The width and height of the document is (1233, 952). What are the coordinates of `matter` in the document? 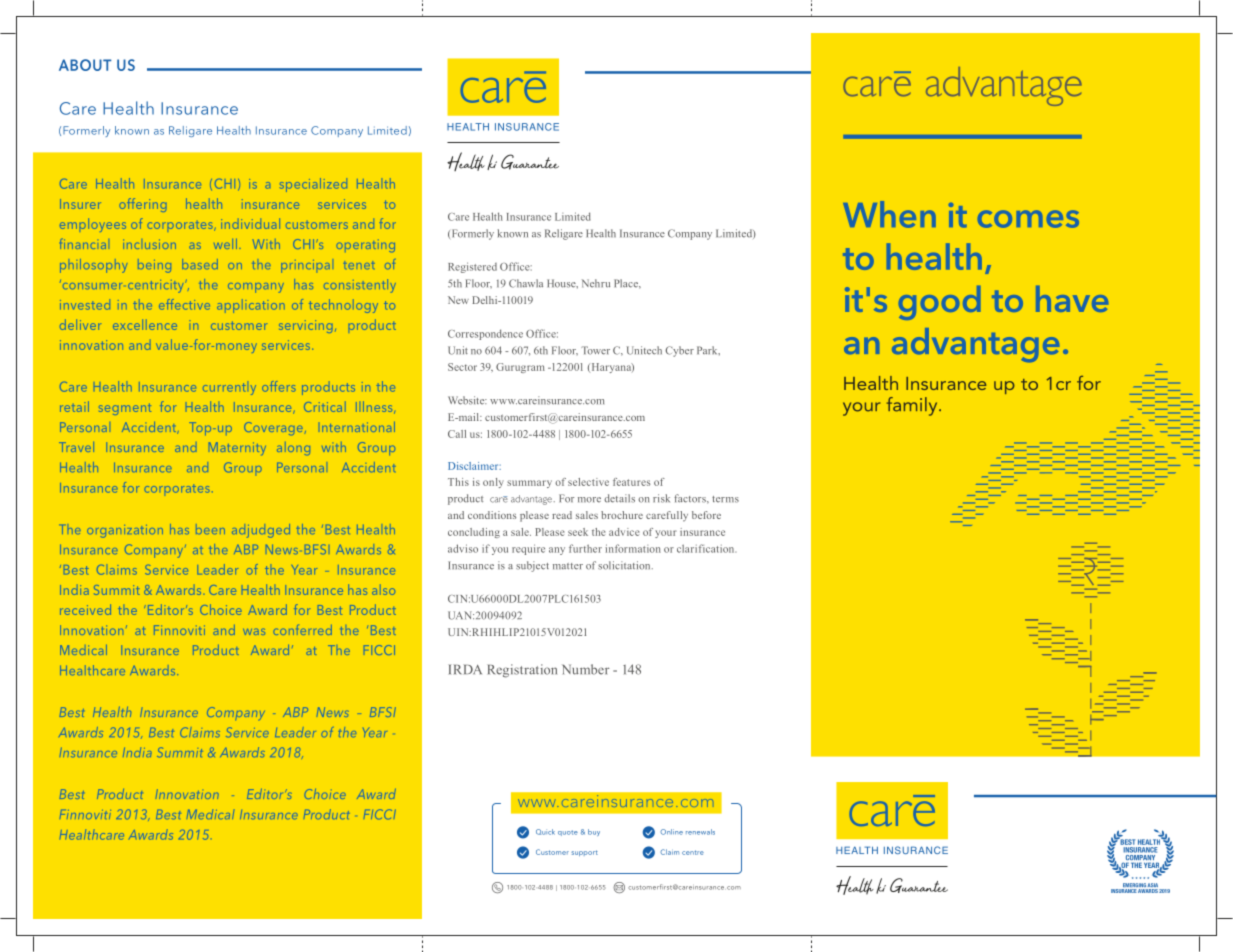 It's located at (568, 566).
